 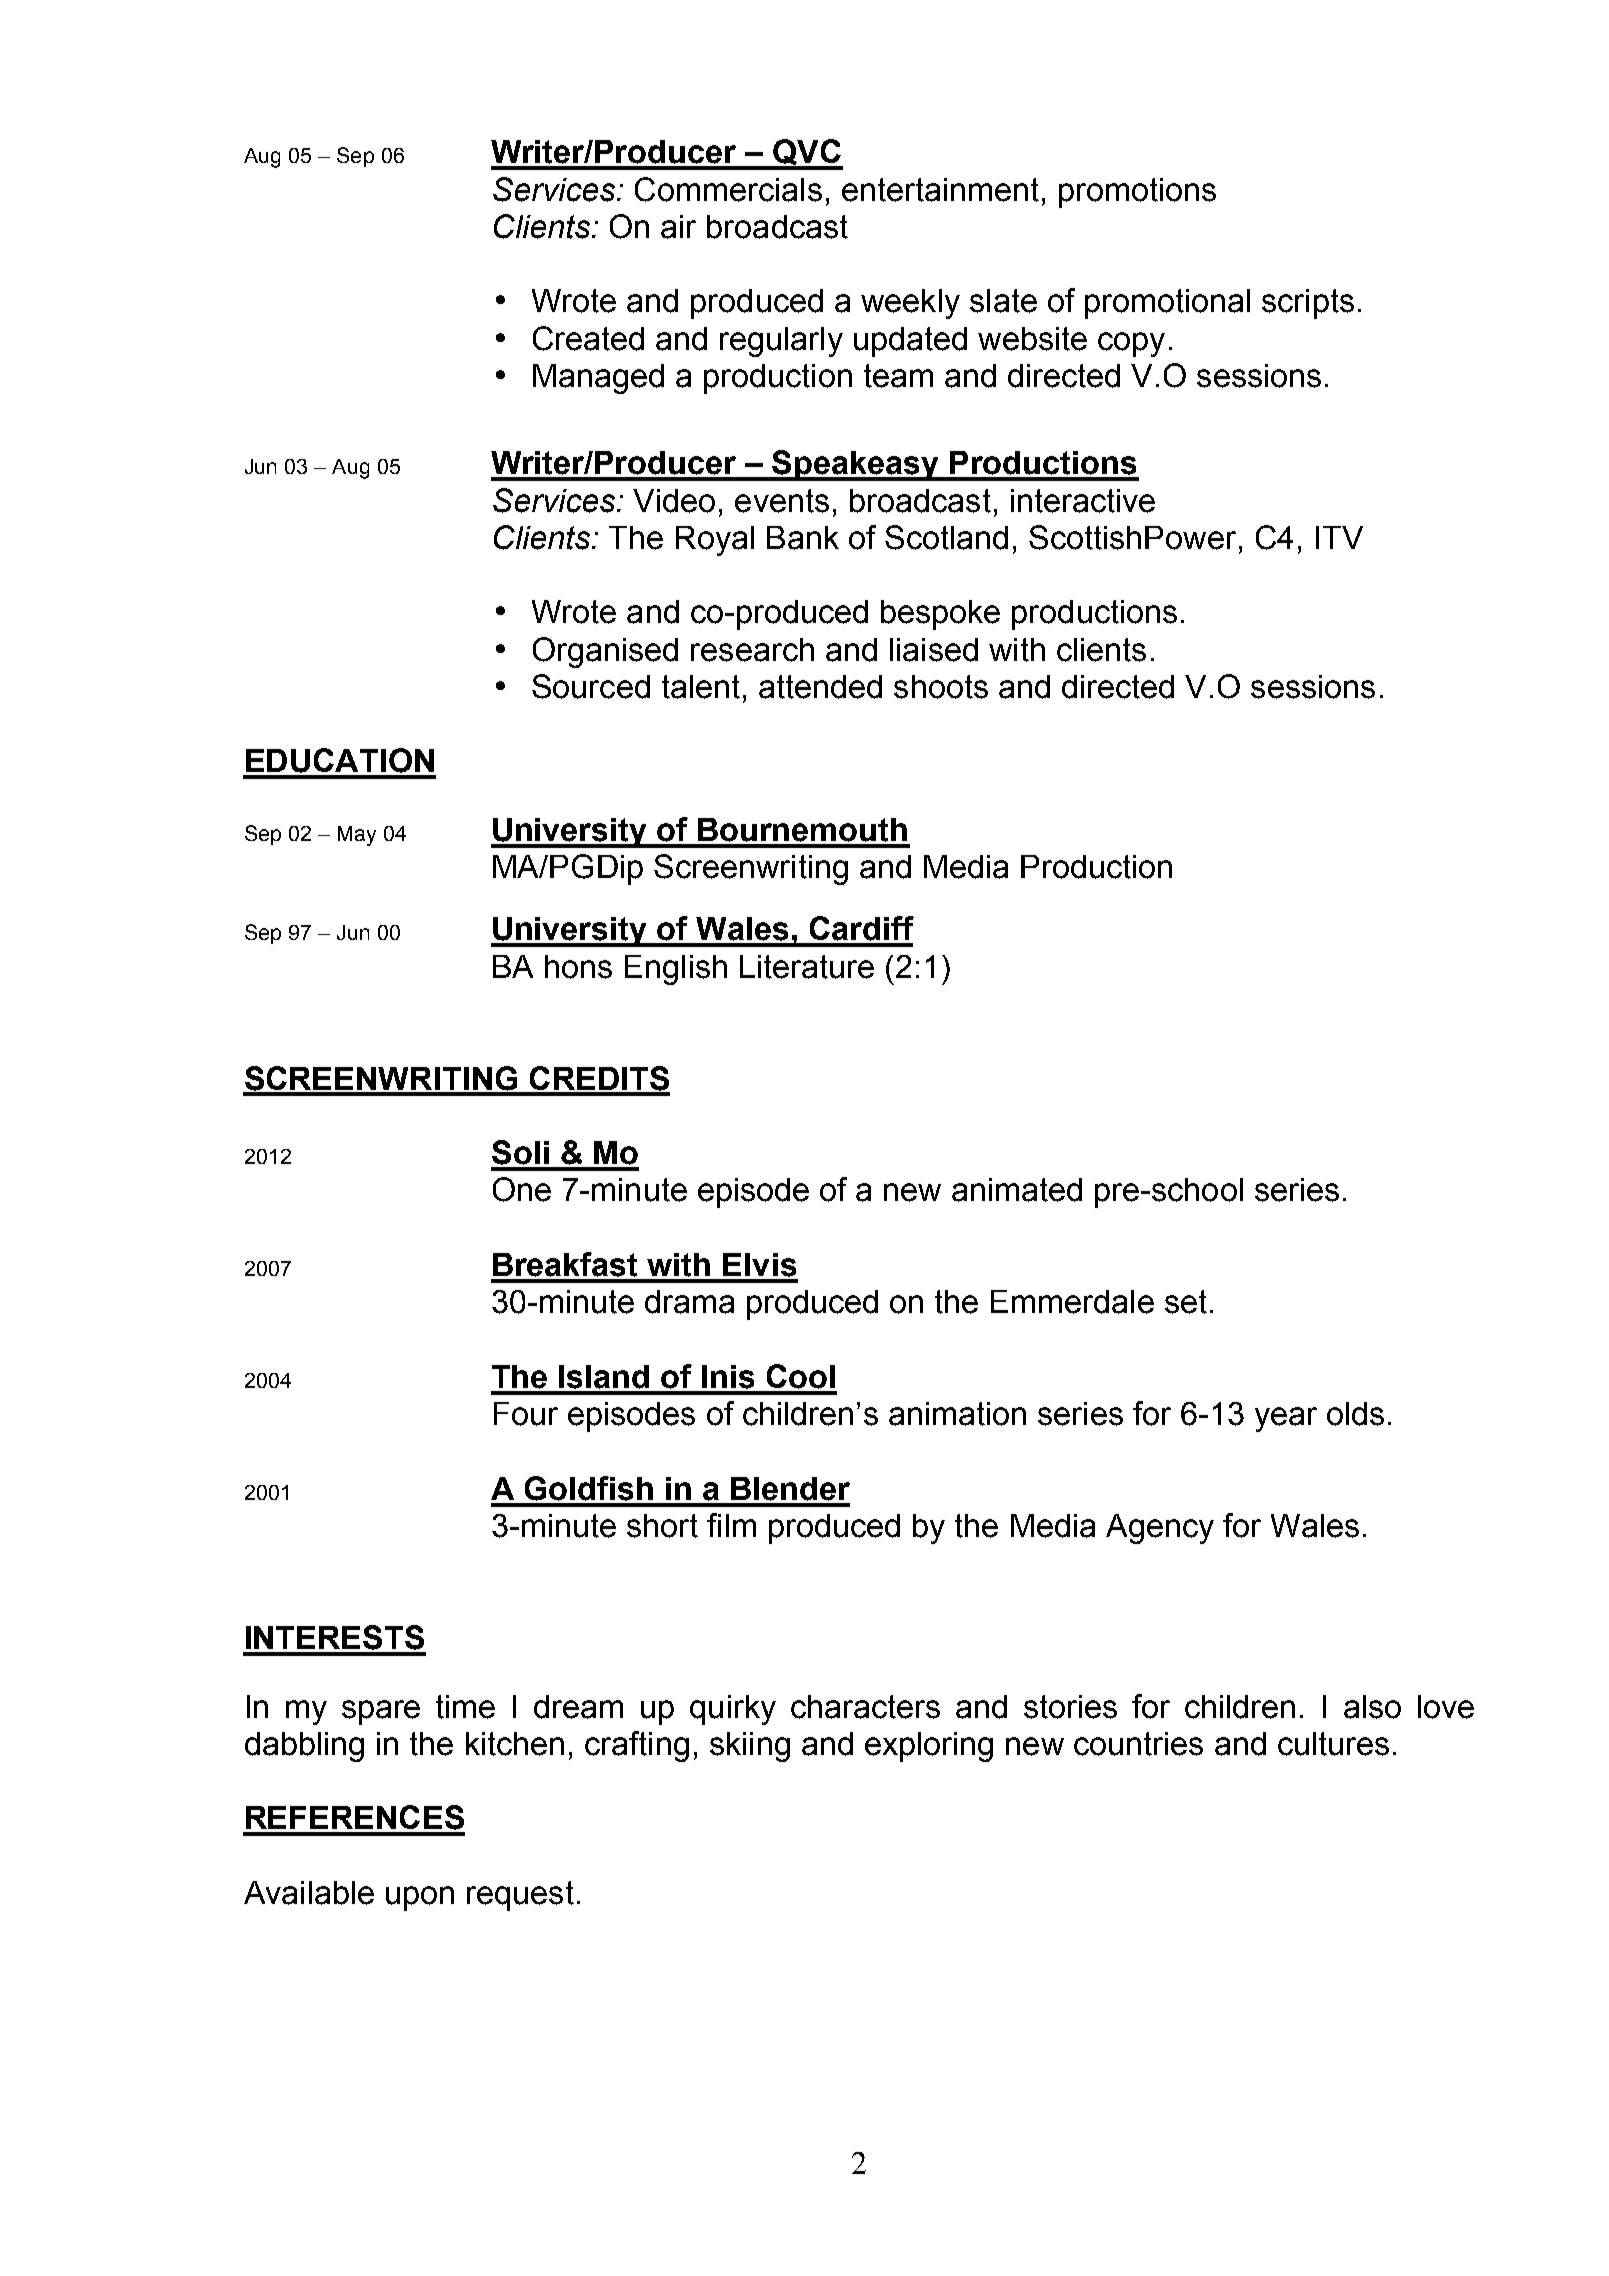 I want to click on set, so click(x=1186, y=1302).
